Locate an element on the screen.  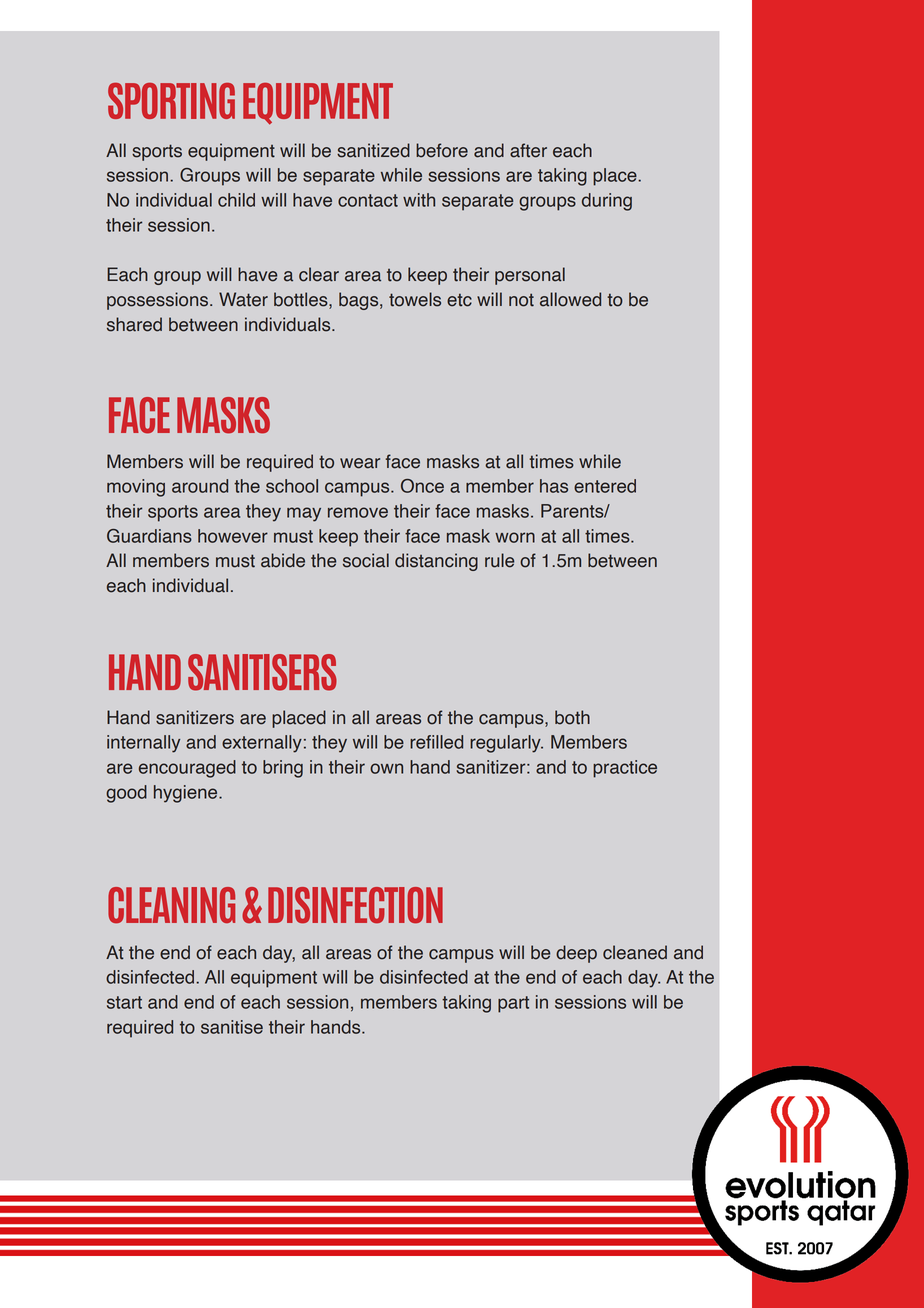
shared is located at coordinates (134, 324).
